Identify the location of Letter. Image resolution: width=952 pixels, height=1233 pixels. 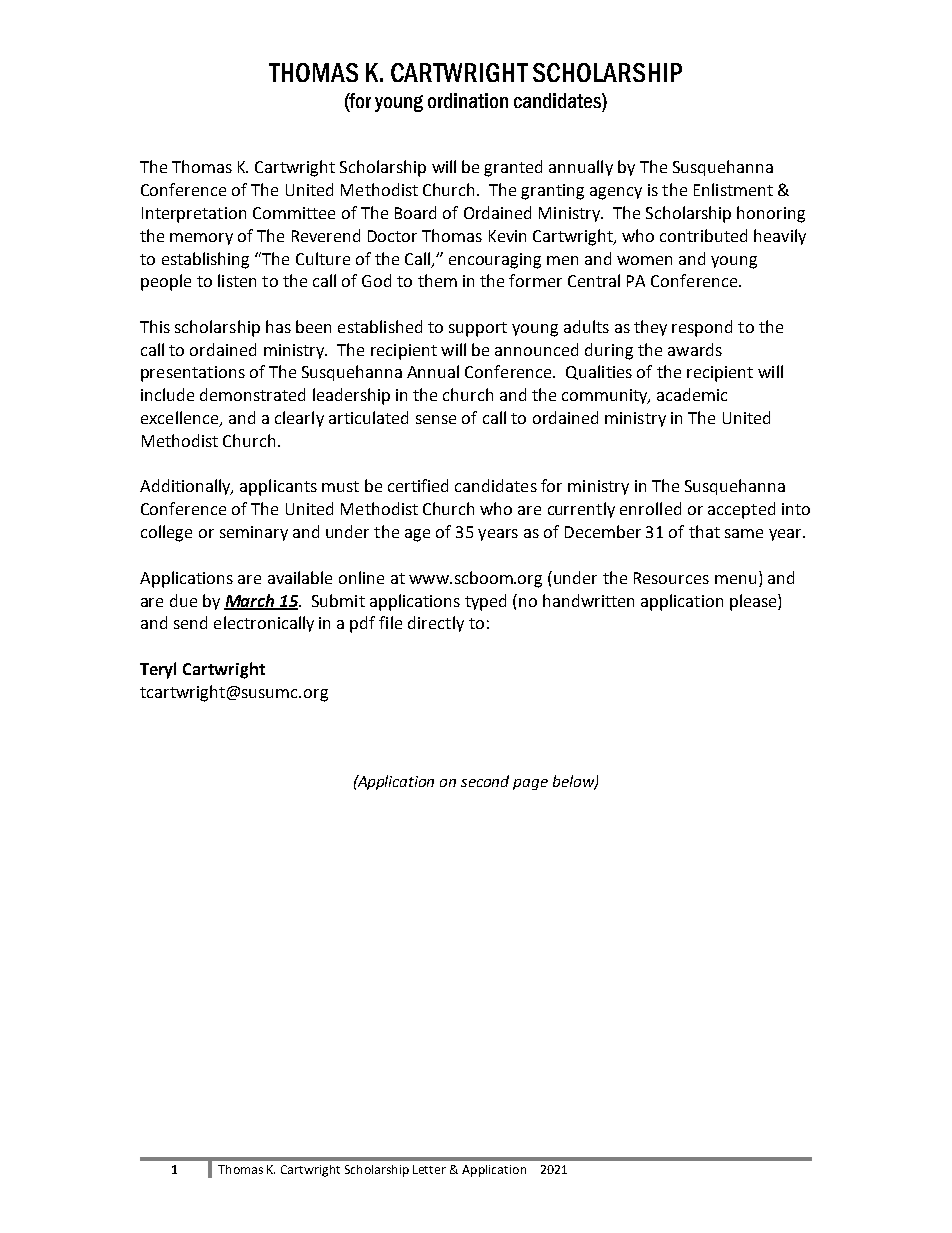
(429, 1169).
